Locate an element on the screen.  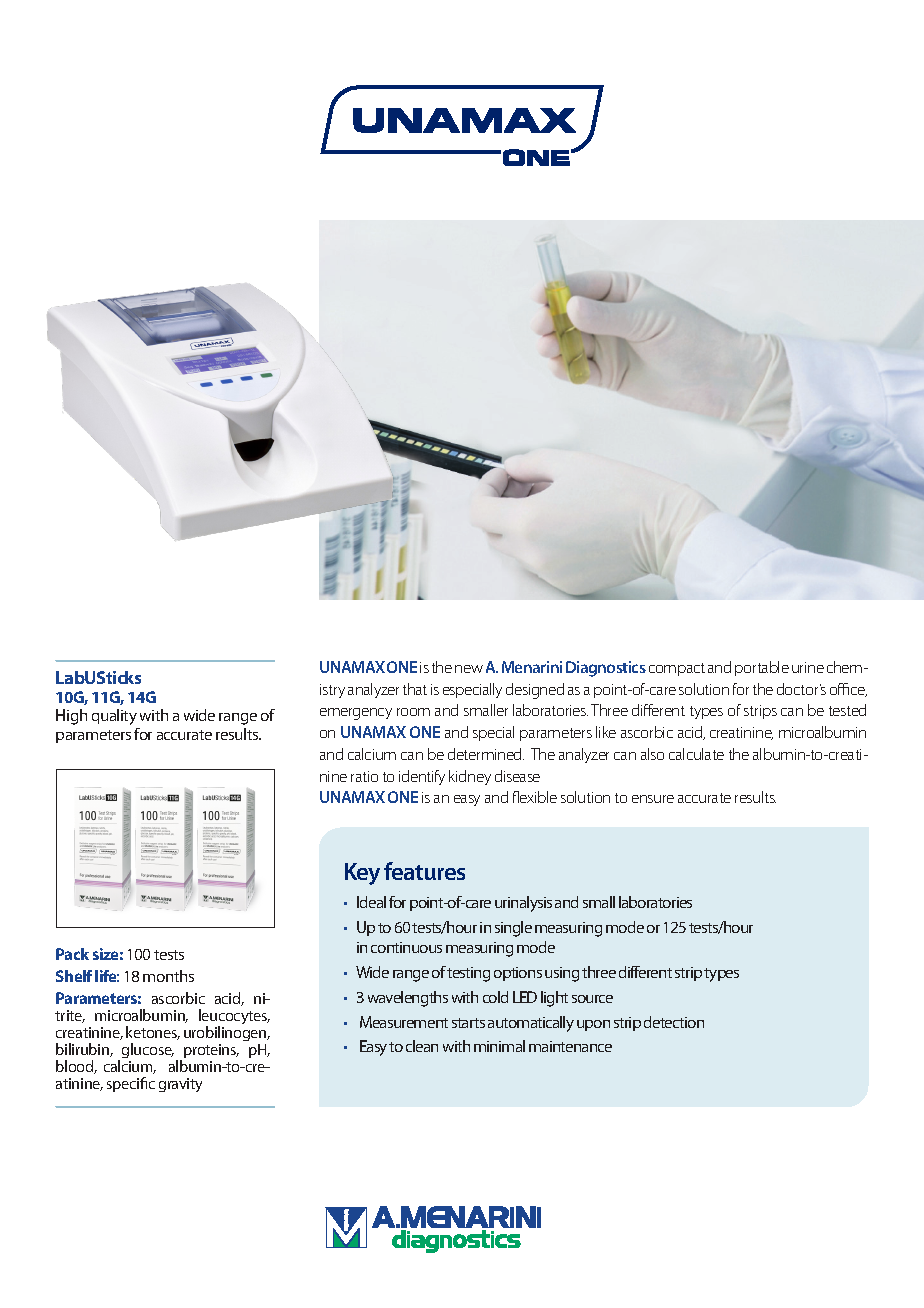
gravity is located at coordinates (180, 1085).
